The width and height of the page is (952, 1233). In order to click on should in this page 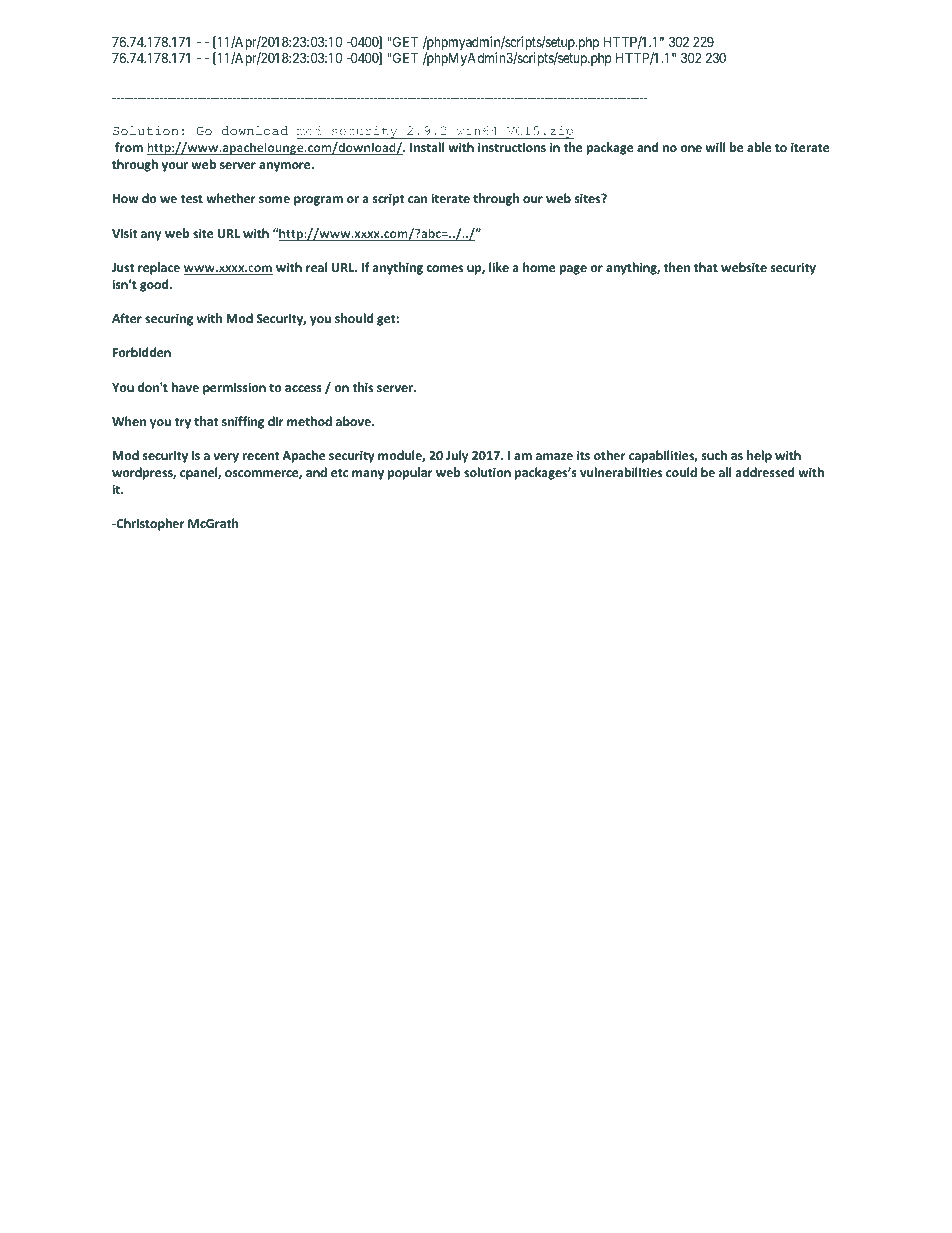, I will do `click(354, 318)`.
